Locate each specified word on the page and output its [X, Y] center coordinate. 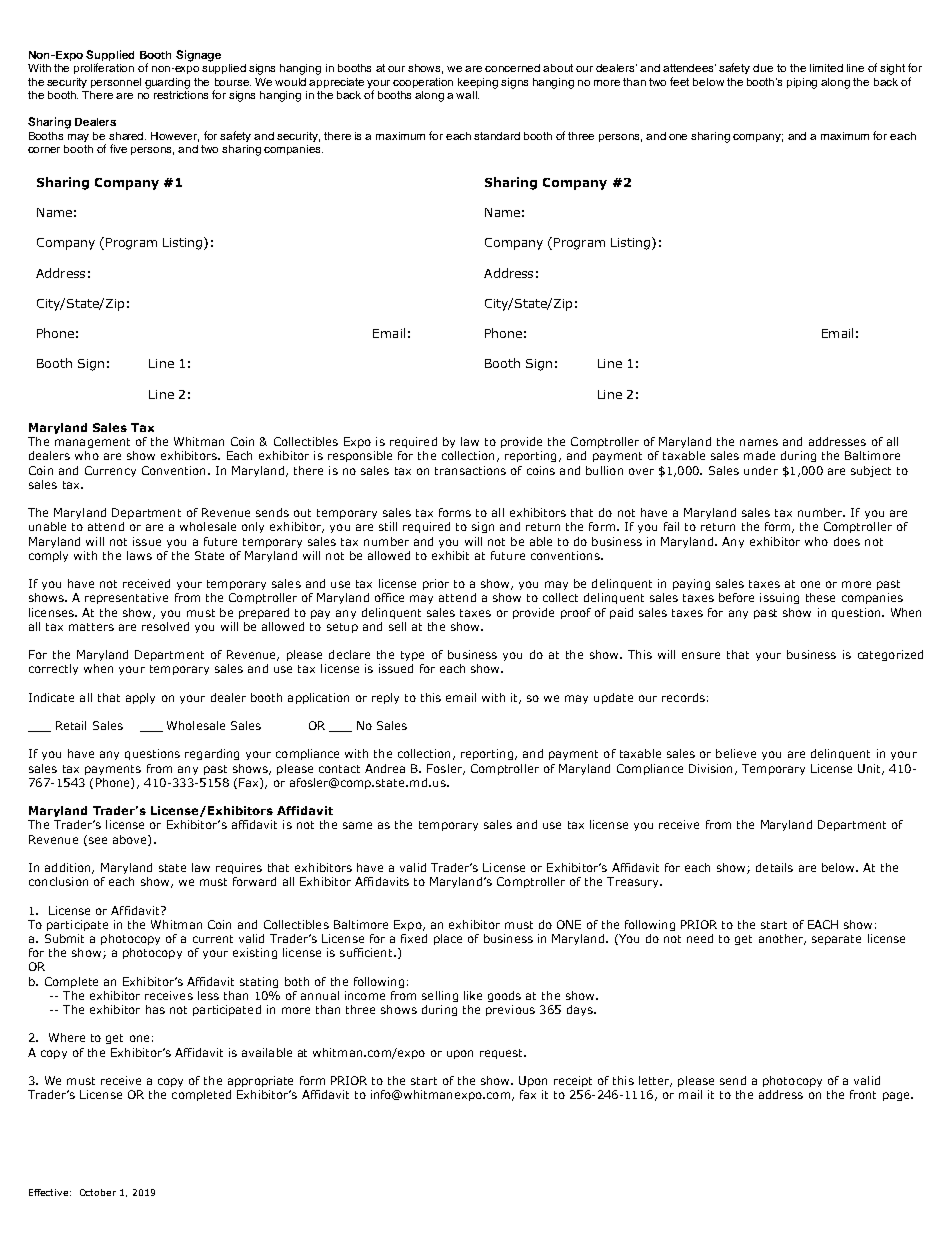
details [774, 867]
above [131, 840]
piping [802, 83]
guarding [167, 83]
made [759, 455]
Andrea [385, 768]
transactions [470, 470]
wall [467, 95]
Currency [110, 471]
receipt [573, 1081]
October [98, 1192]
